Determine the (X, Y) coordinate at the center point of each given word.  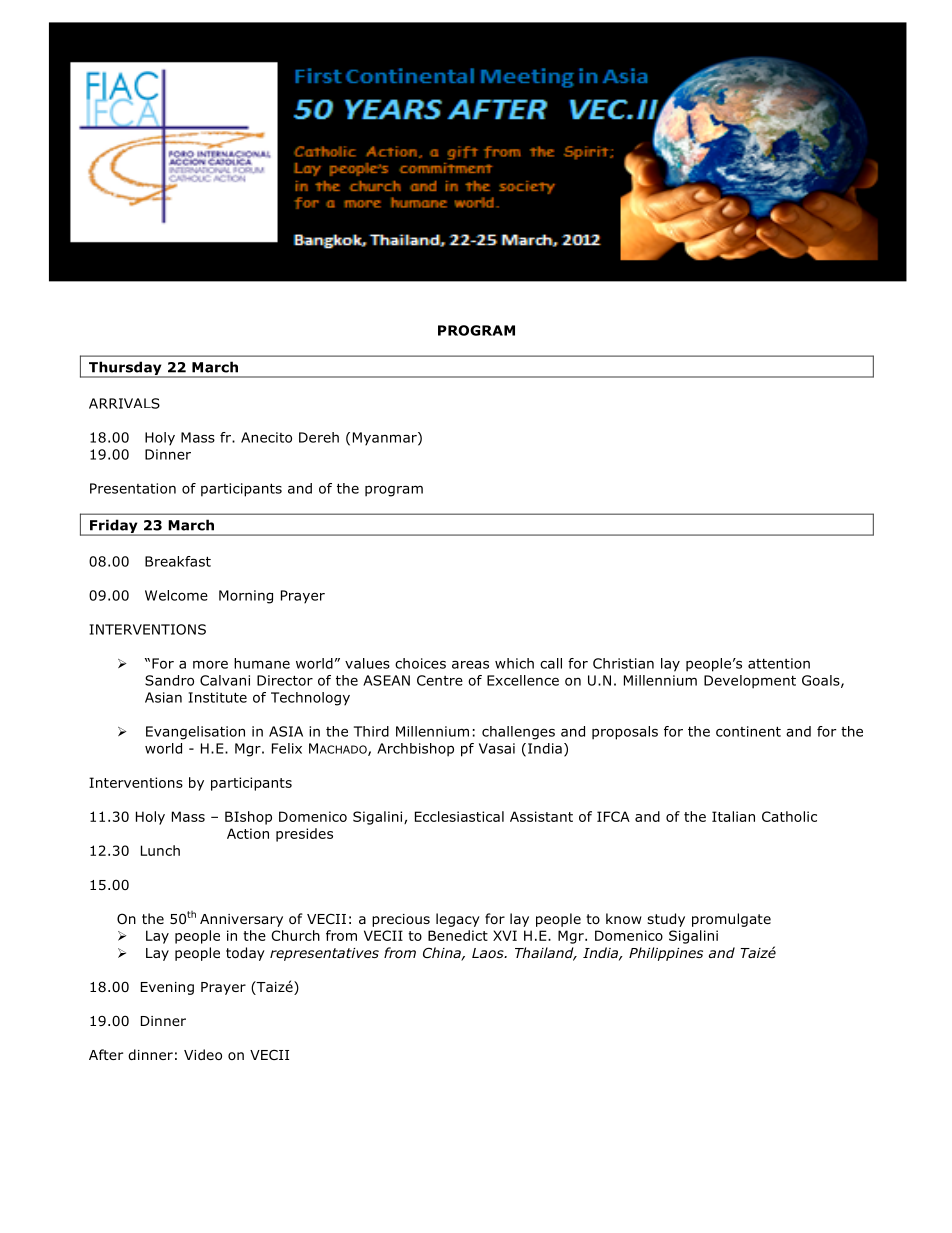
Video (203, 1054)
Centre (440, 680)
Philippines (666, 954)
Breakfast (178, 561)
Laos (489, 953)
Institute (218, 697)
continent (748, 731)
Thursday (125, 369)
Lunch (160, 850)
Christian (623, 663)
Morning (246, 597)
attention (779, 663)
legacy (458, 920)
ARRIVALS (124, 403)
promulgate (731, 920)
